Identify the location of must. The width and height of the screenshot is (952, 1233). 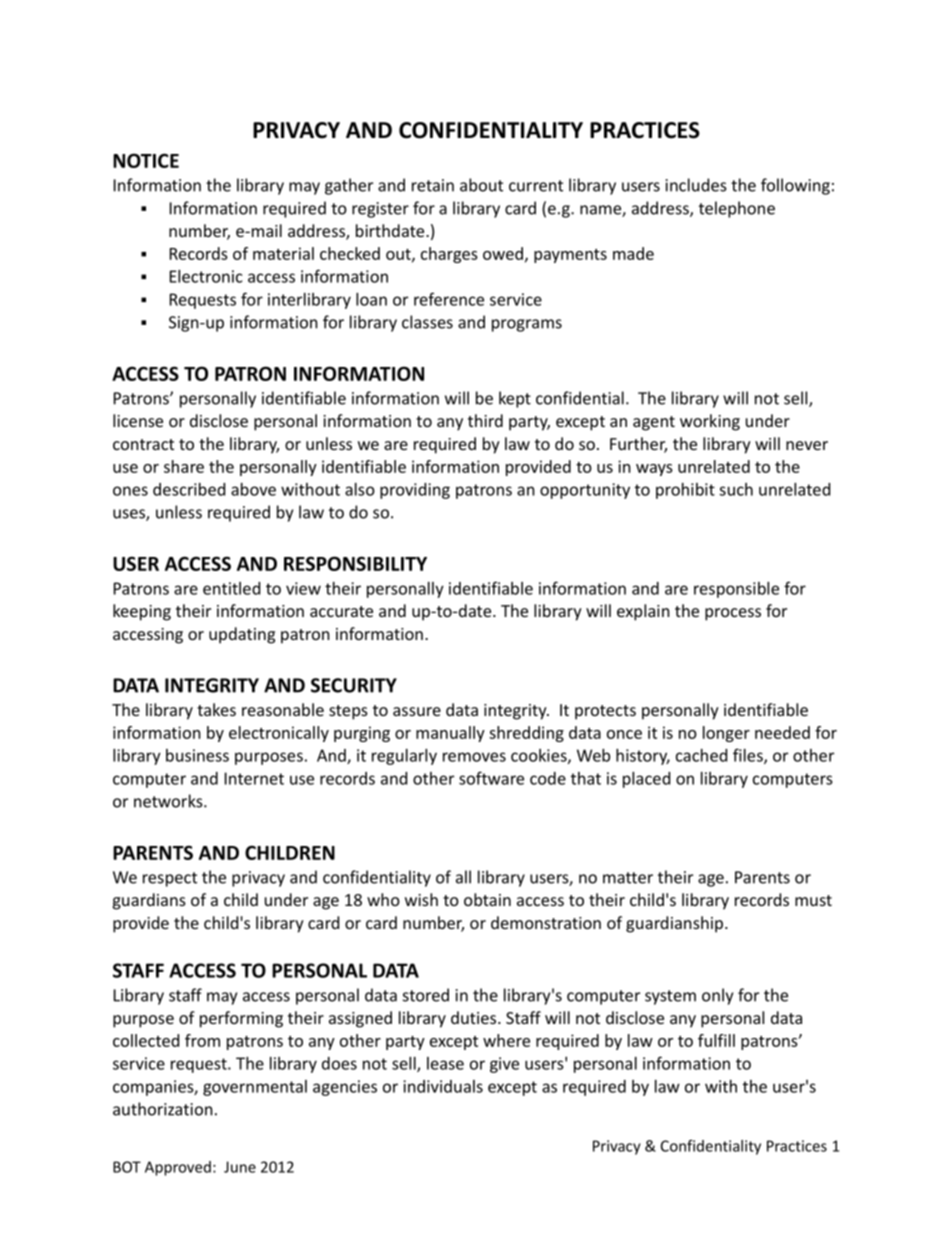
(813, 900).
